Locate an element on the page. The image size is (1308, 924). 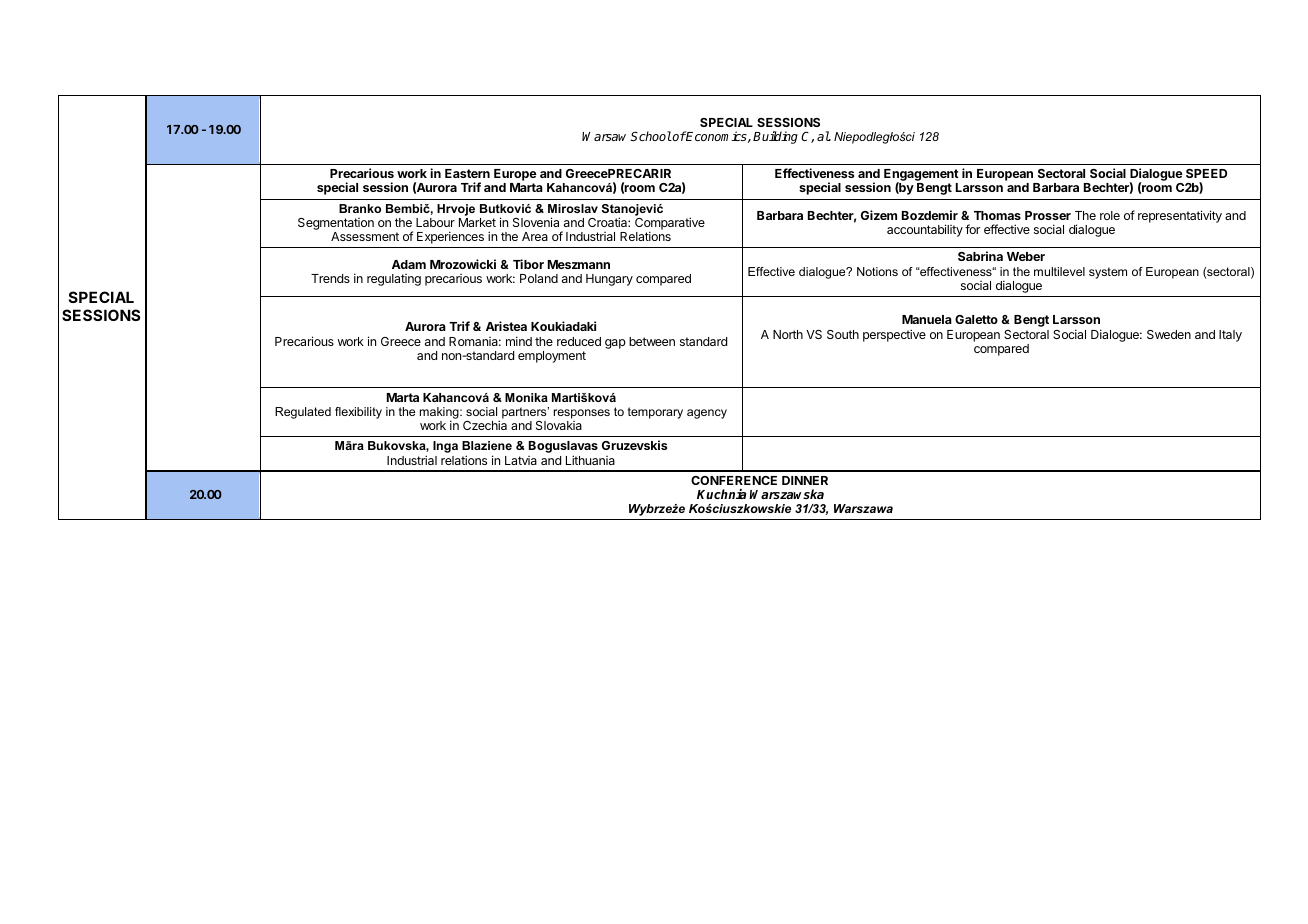
Weber is located at coordinates (1026, 256).
